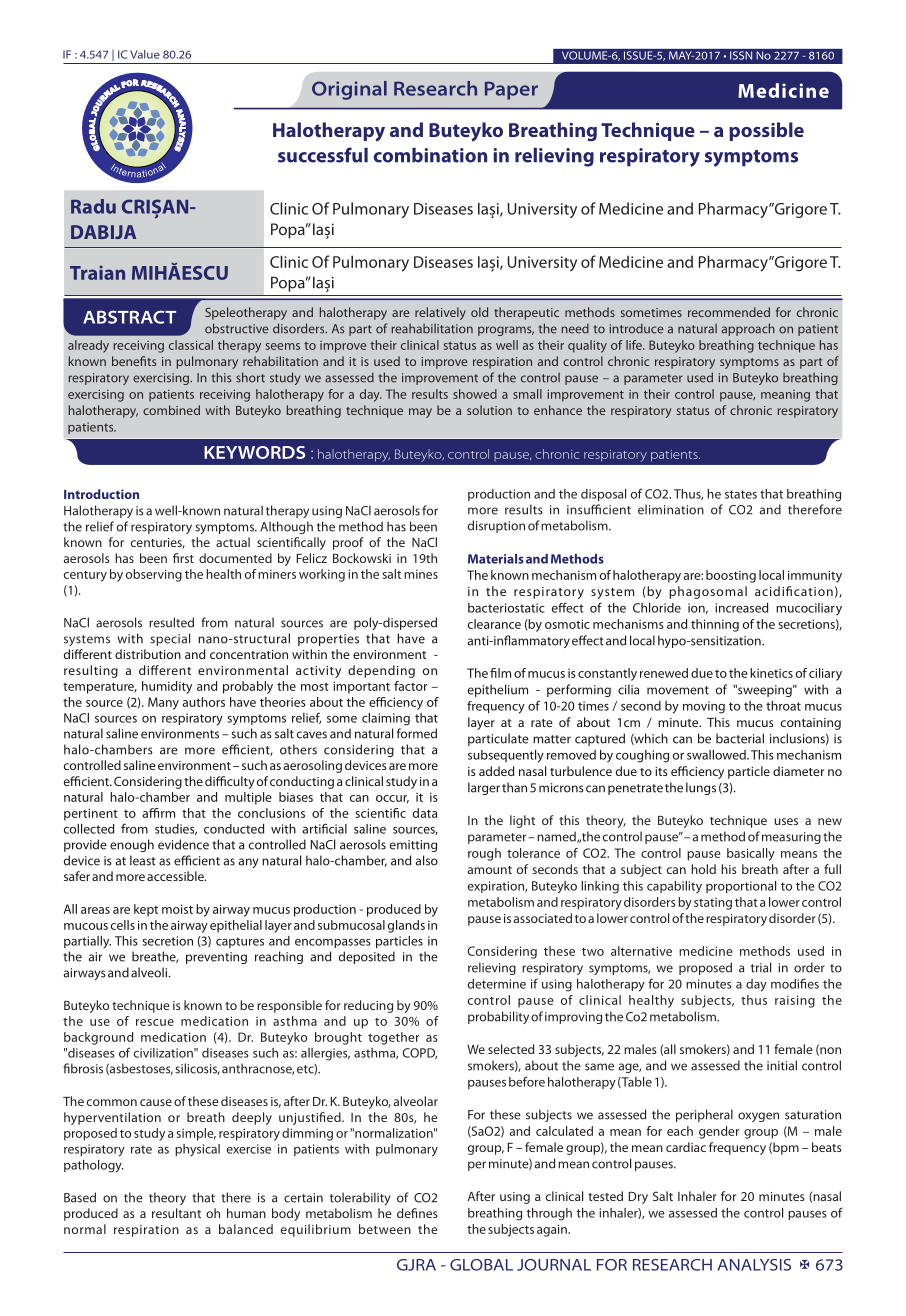  I want to click on determine, so click(497, 984).
